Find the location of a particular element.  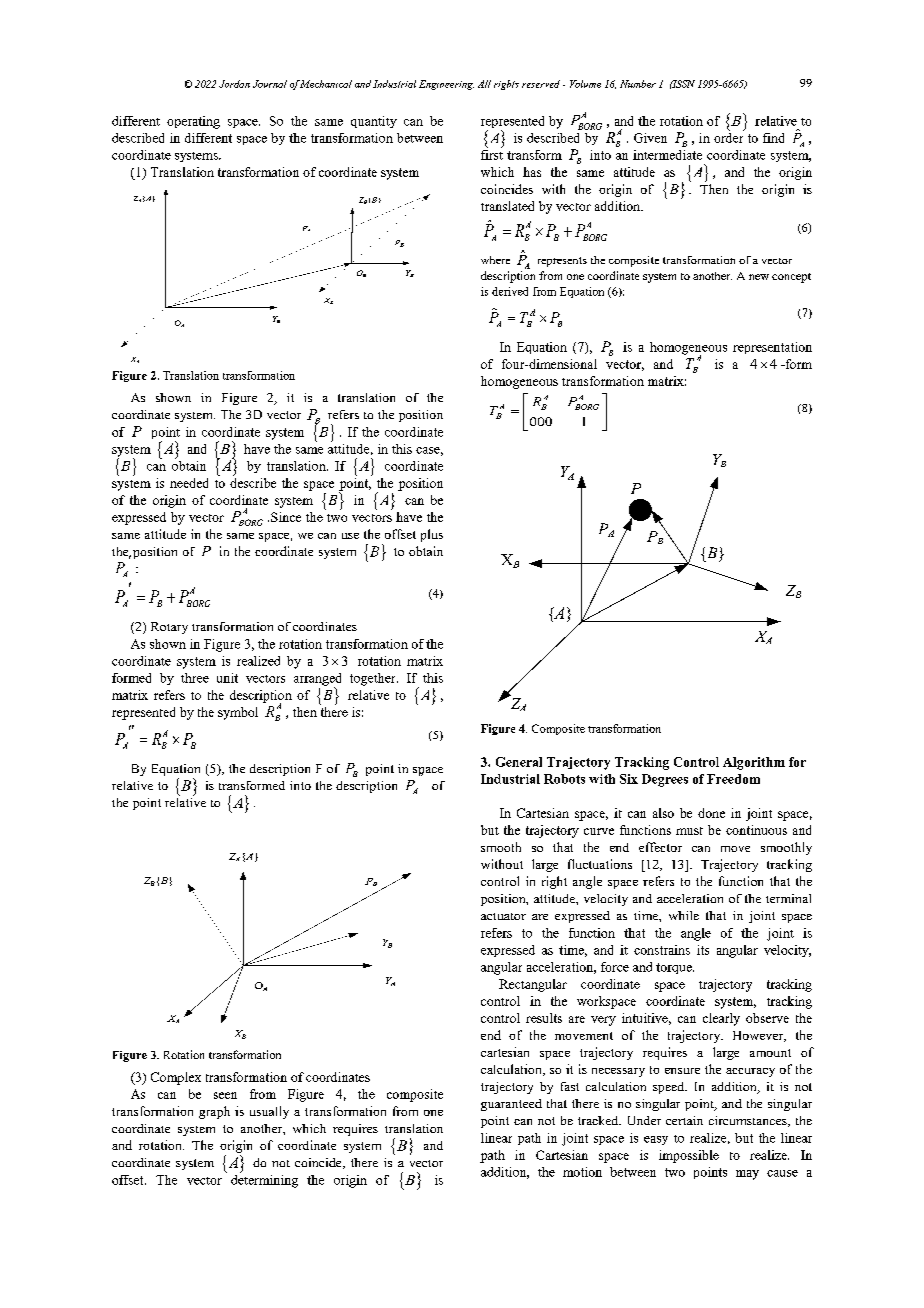

needed is located at coordinates (189, 483).
